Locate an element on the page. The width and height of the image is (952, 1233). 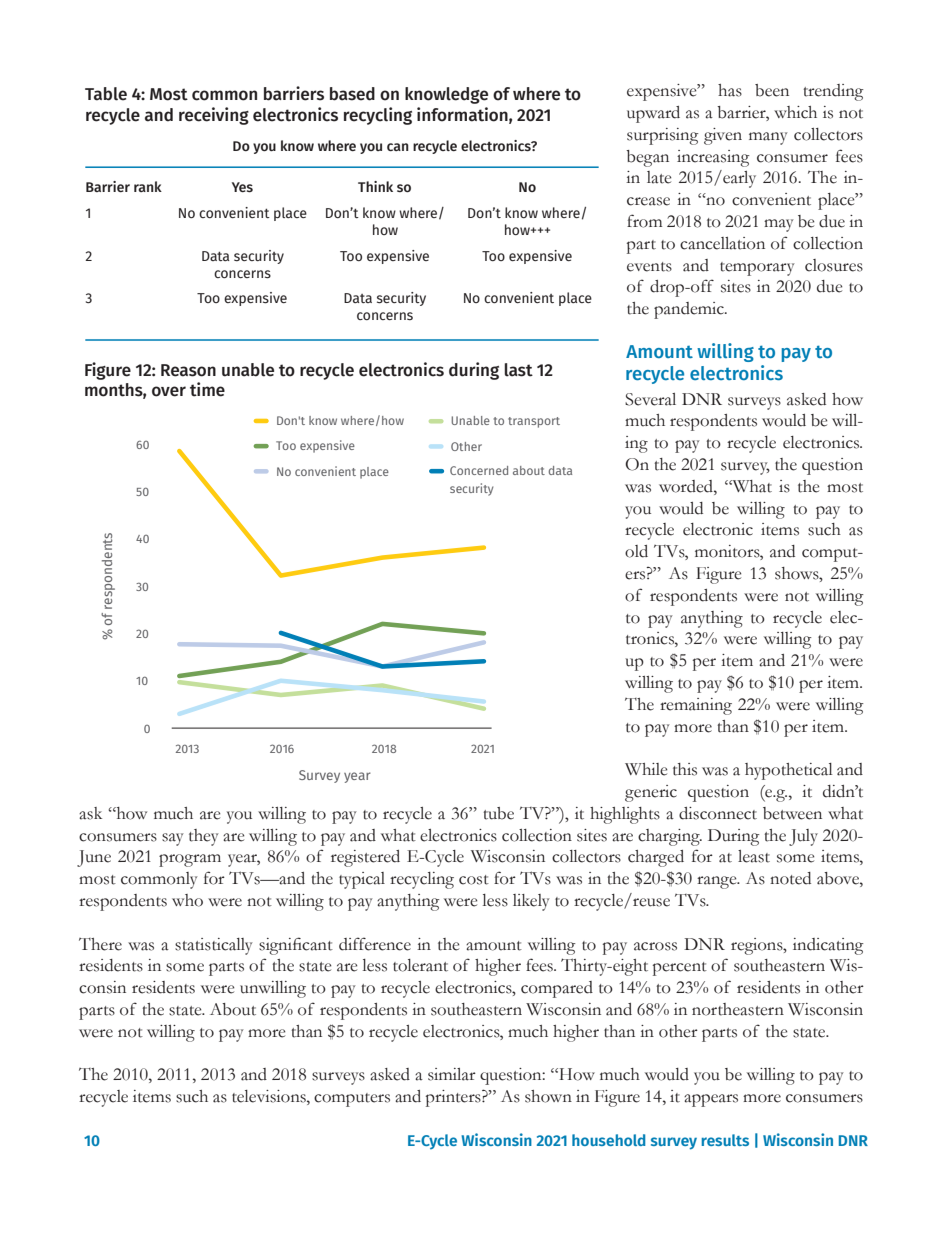
printers is located at coordinates (454, 1098).
